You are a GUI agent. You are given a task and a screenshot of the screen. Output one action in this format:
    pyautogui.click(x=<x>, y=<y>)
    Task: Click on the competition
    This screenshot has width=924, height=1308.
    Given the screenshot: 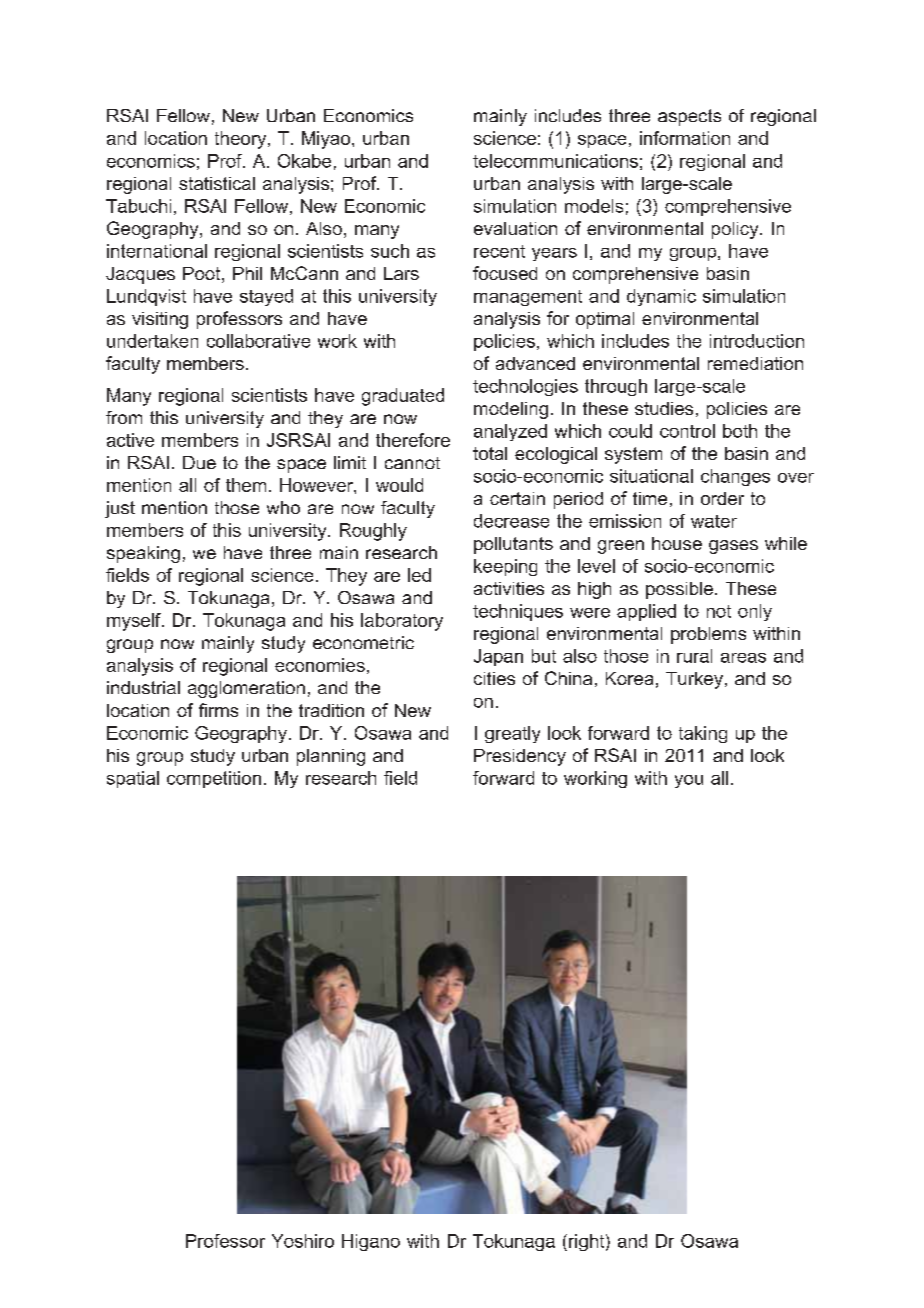 What is the action you would take?
    pyautogui.click(x=214, y=779)
